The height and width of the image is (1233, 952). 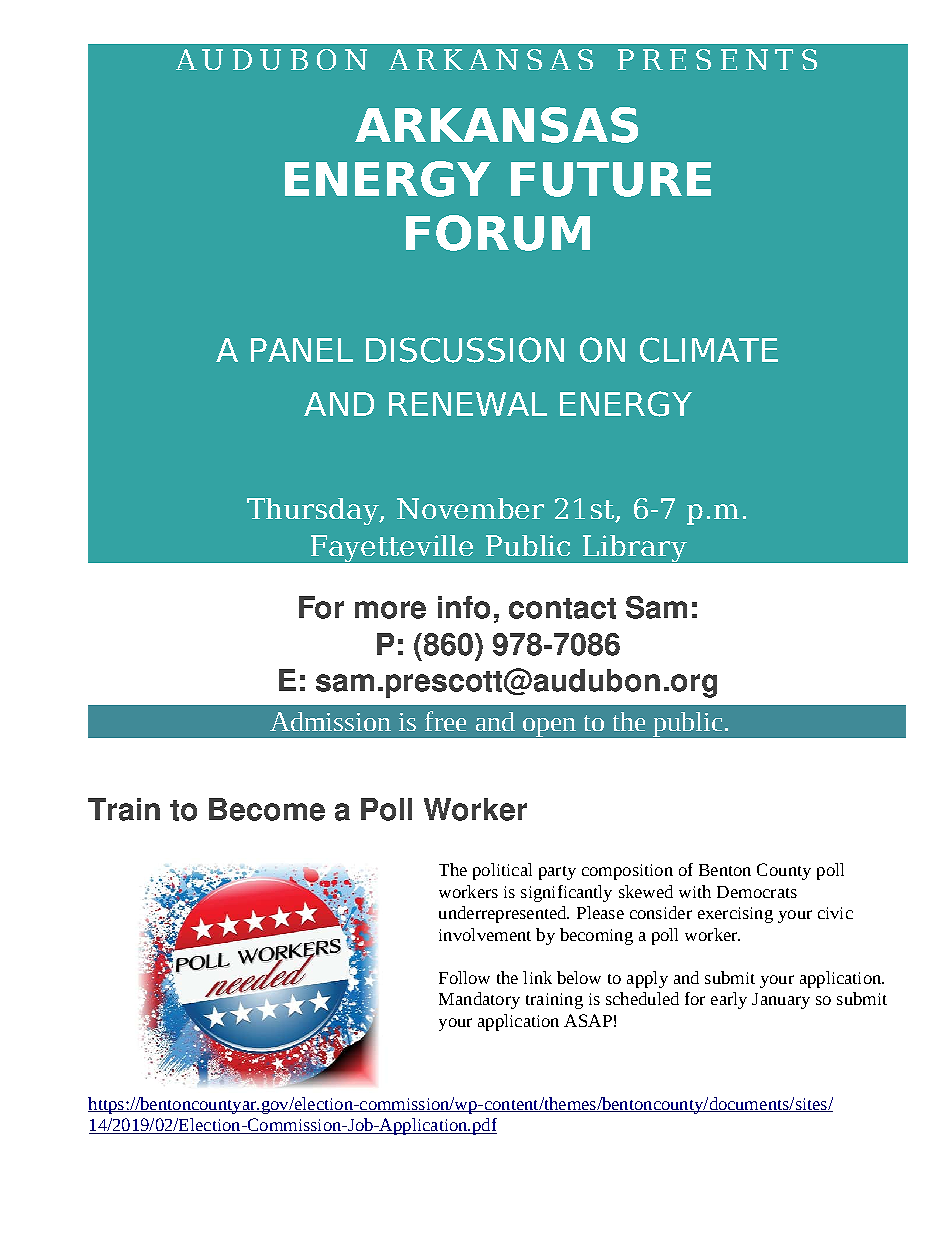 What do you see at coordinates (611, 179) in the image?
I see `FUTURE` at bounding box center [611, 179].
